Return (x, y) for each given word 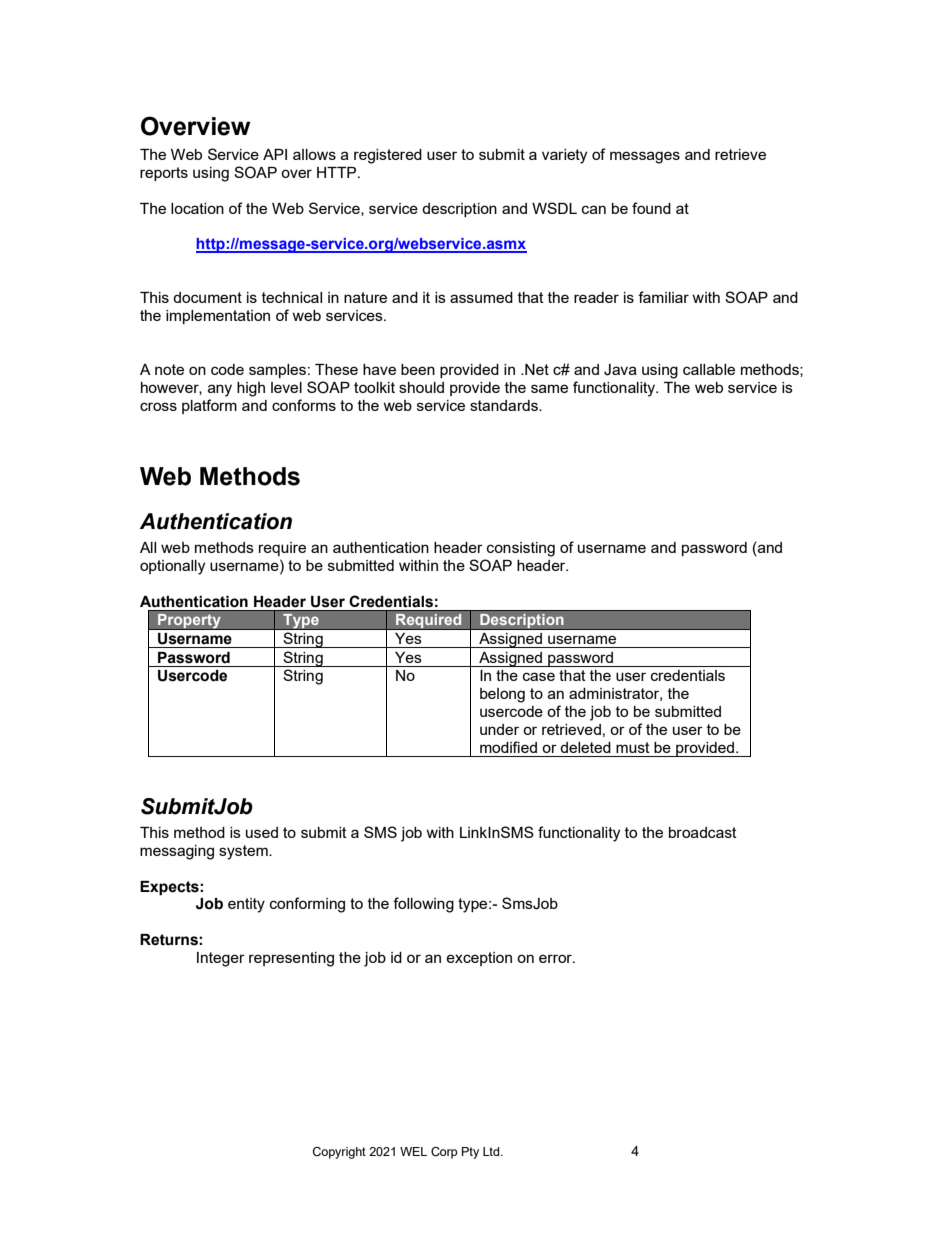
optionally (172, 567)
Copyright (339, 1153)
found (651, 208)
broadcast (703, 832)
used (262, 832)
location (197, 208)
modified (508, 747)
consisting (521, 549)
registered (388, 156)
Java (620, 370)
